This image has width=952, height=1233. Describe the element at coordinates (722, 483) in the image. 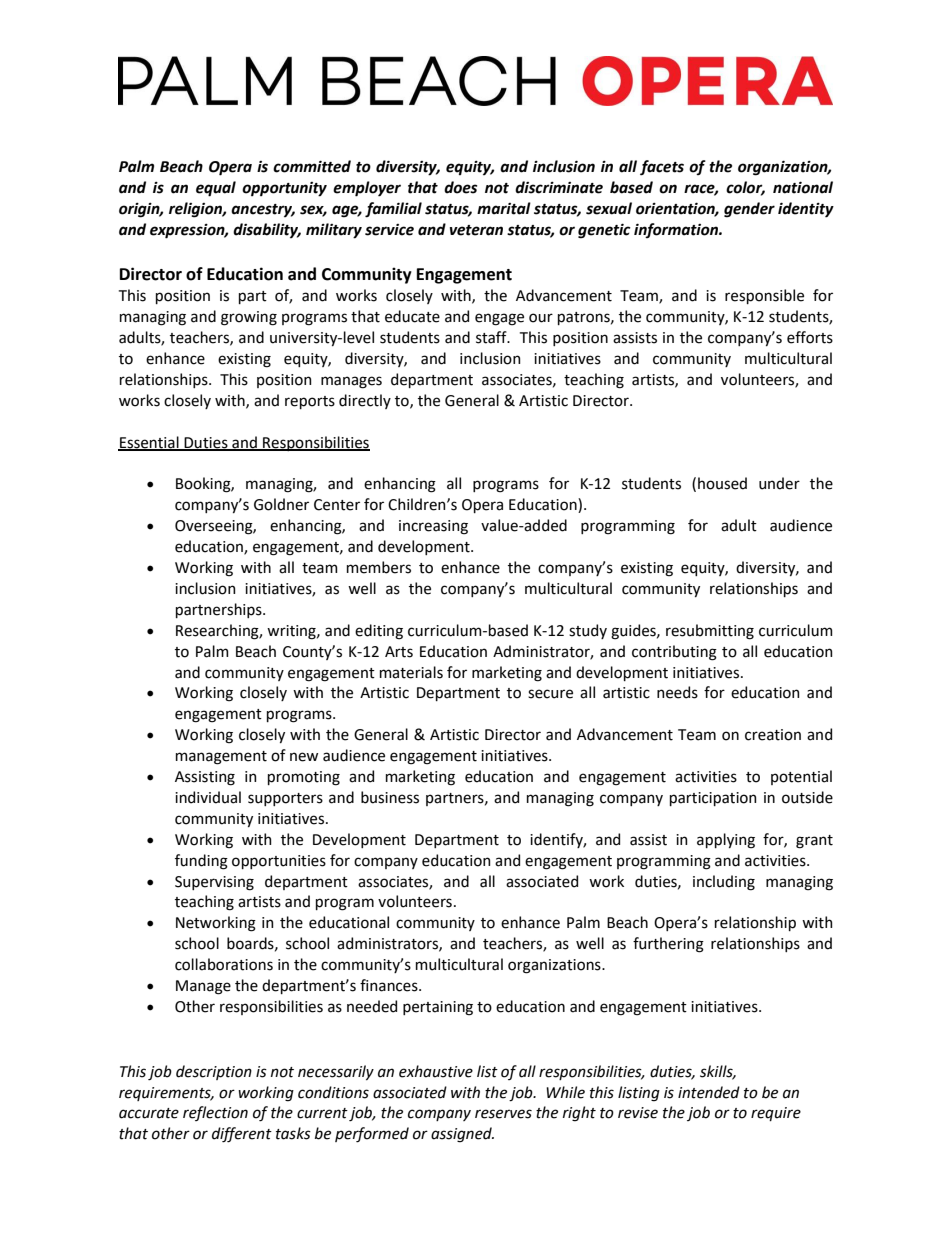

I see `housed` at that location.
